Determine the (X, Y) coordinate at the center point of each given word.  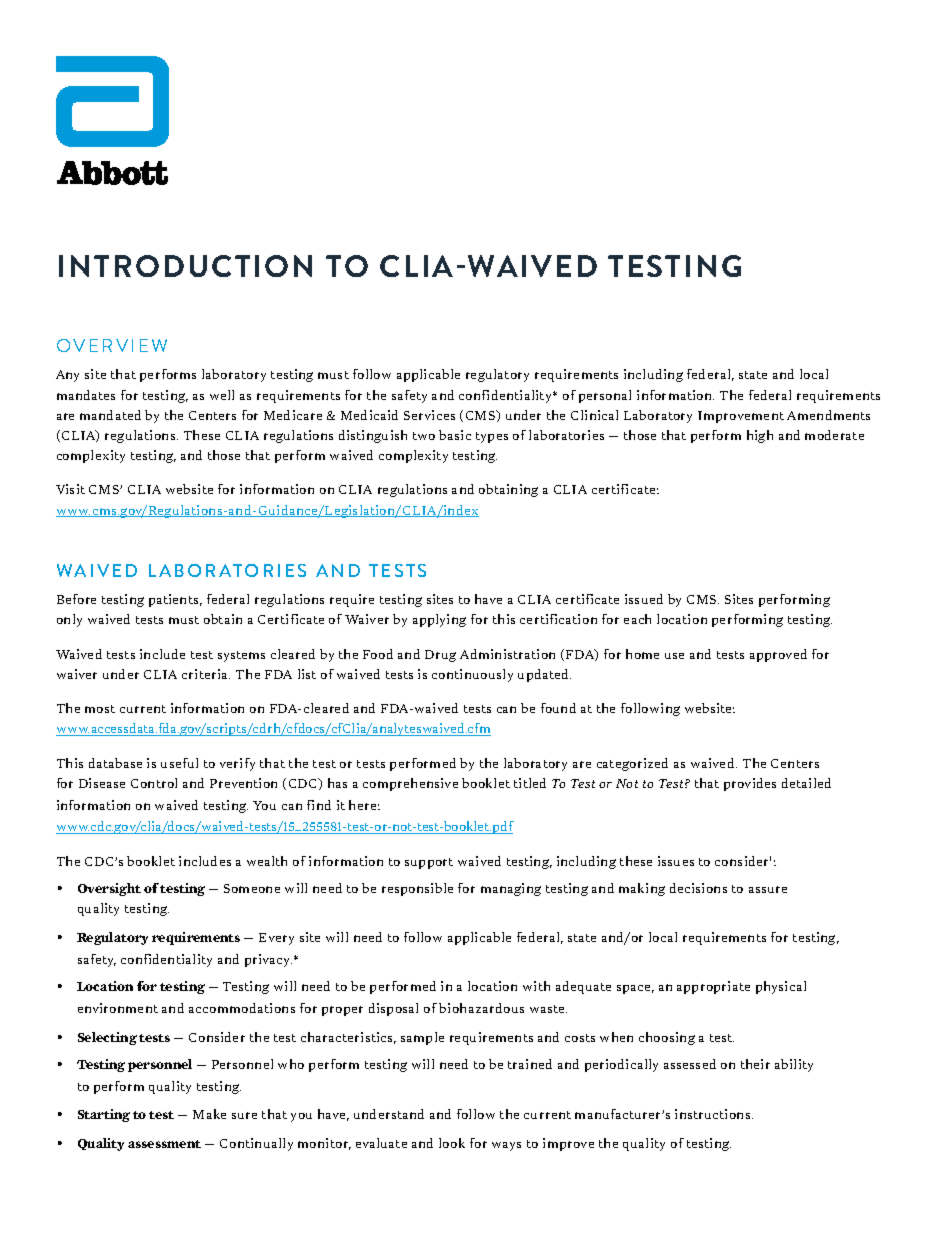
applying (439, 620)
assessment (164, 1144)
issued (644, 599)
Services (429, 415)
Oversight (109, 889)
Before (76, 599)
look (452, 1143)
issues (676, 861)
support (429, 863)
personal (605, 396)
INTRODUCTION (185, 266)
